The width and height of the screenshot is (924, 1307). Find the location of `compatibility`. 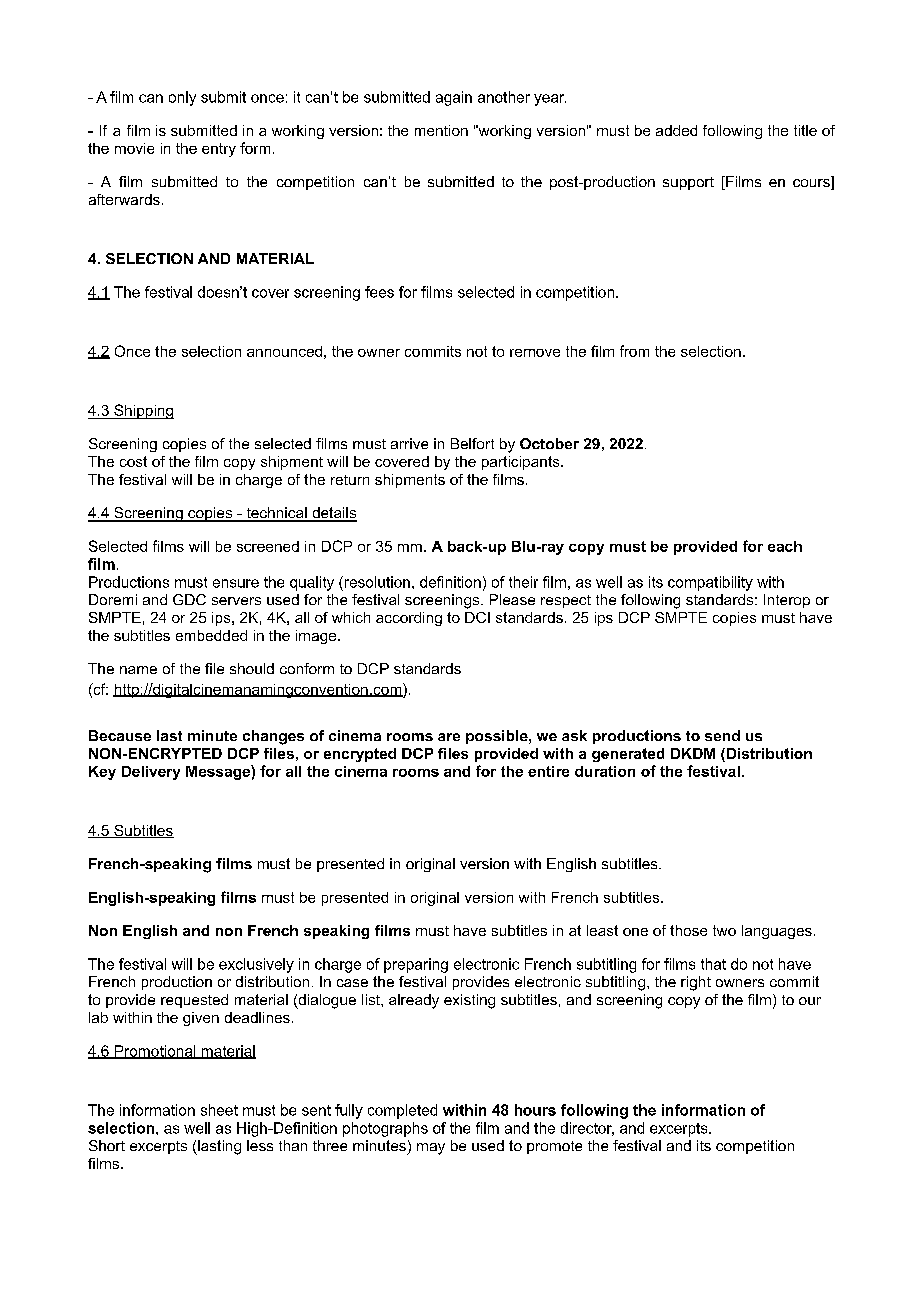

compatibility is located at coordinates (710, 583).
